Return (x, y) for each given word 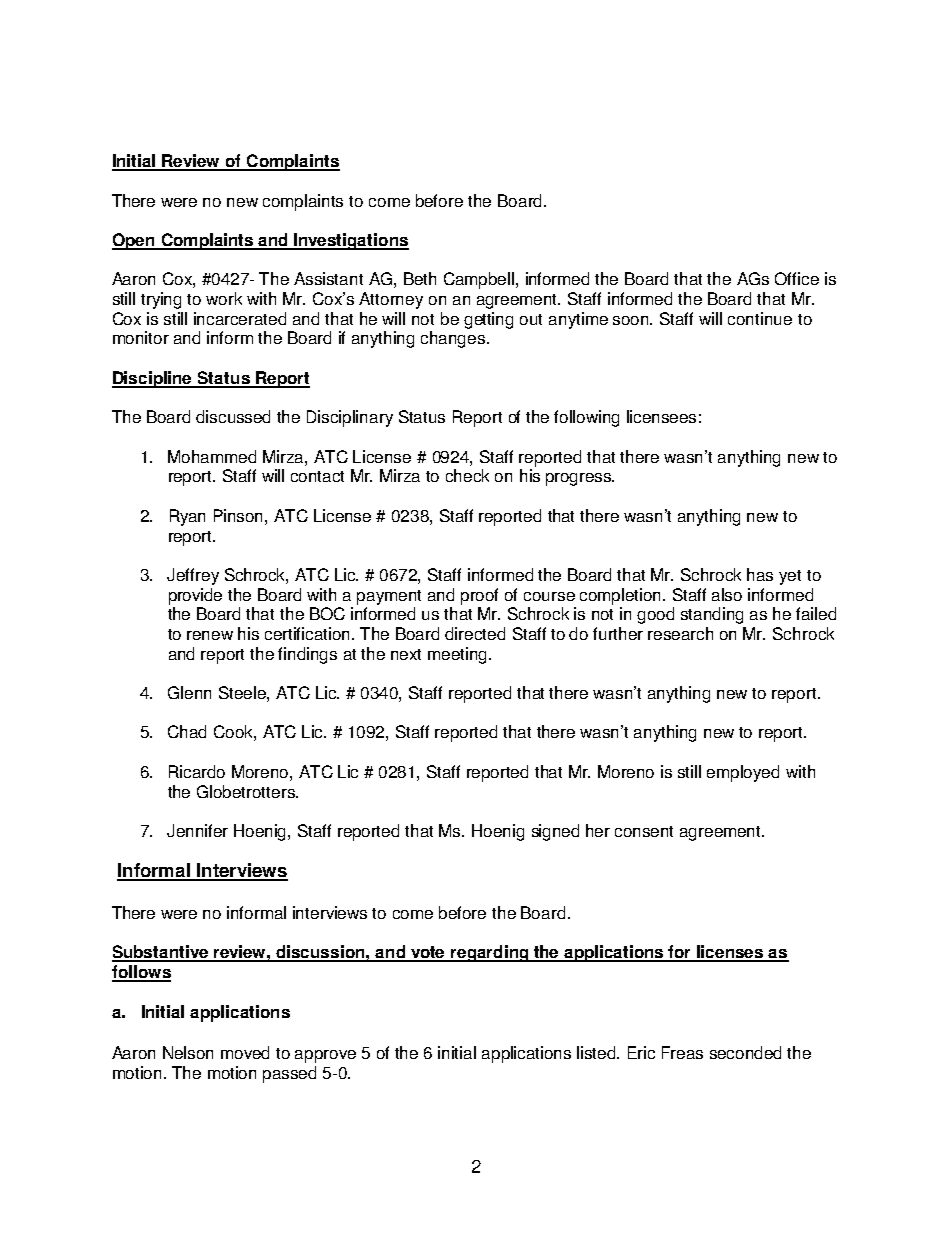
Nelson (188, 1052)
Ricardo (197, 771)
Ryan (187, 517)
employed (743, 773)
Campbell (479, 280)
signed (555, 832)
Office (797, 278)
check (467, 475)
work (224, 298)
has (760, 574)
